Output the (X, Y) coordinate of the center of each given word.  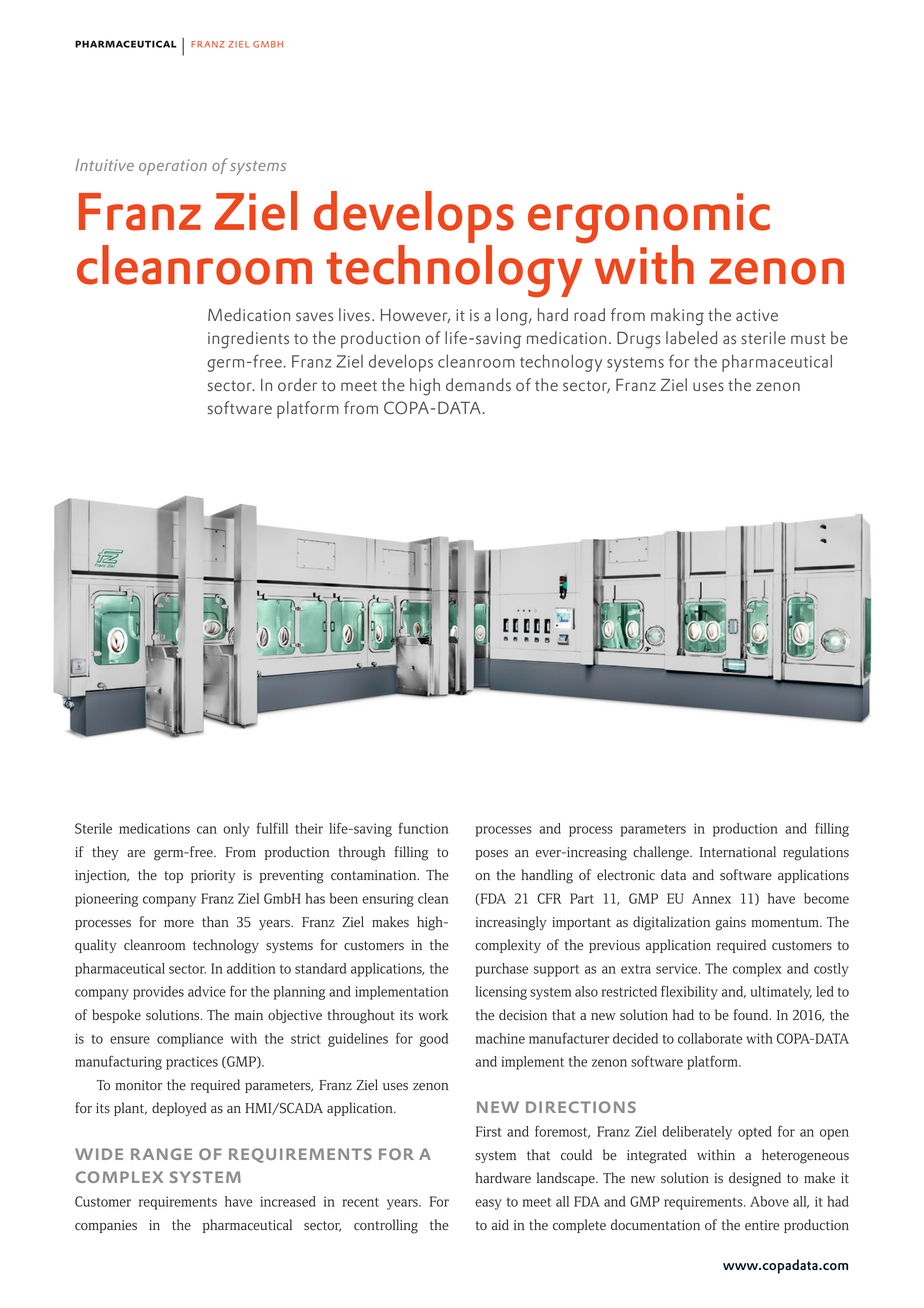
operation (173, 167)
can (207, 830)
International (738, 852)
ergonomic (649, 219)
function (424, 828)
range (161, 1154)
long (513, 317)
